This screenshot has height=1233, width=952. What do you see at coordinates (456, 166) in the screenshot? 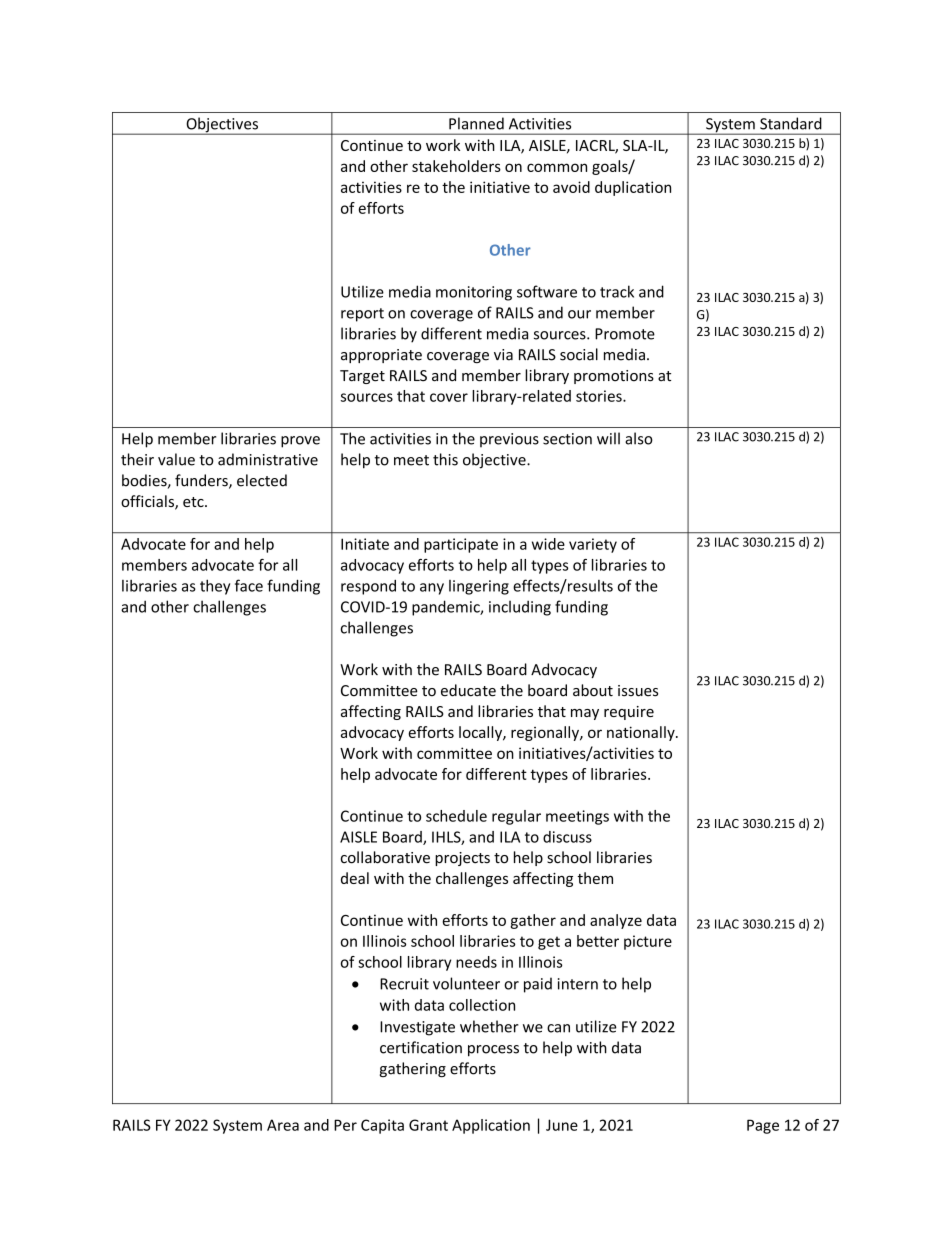
I see `stakeholders` at bounding box center [456, 166].
